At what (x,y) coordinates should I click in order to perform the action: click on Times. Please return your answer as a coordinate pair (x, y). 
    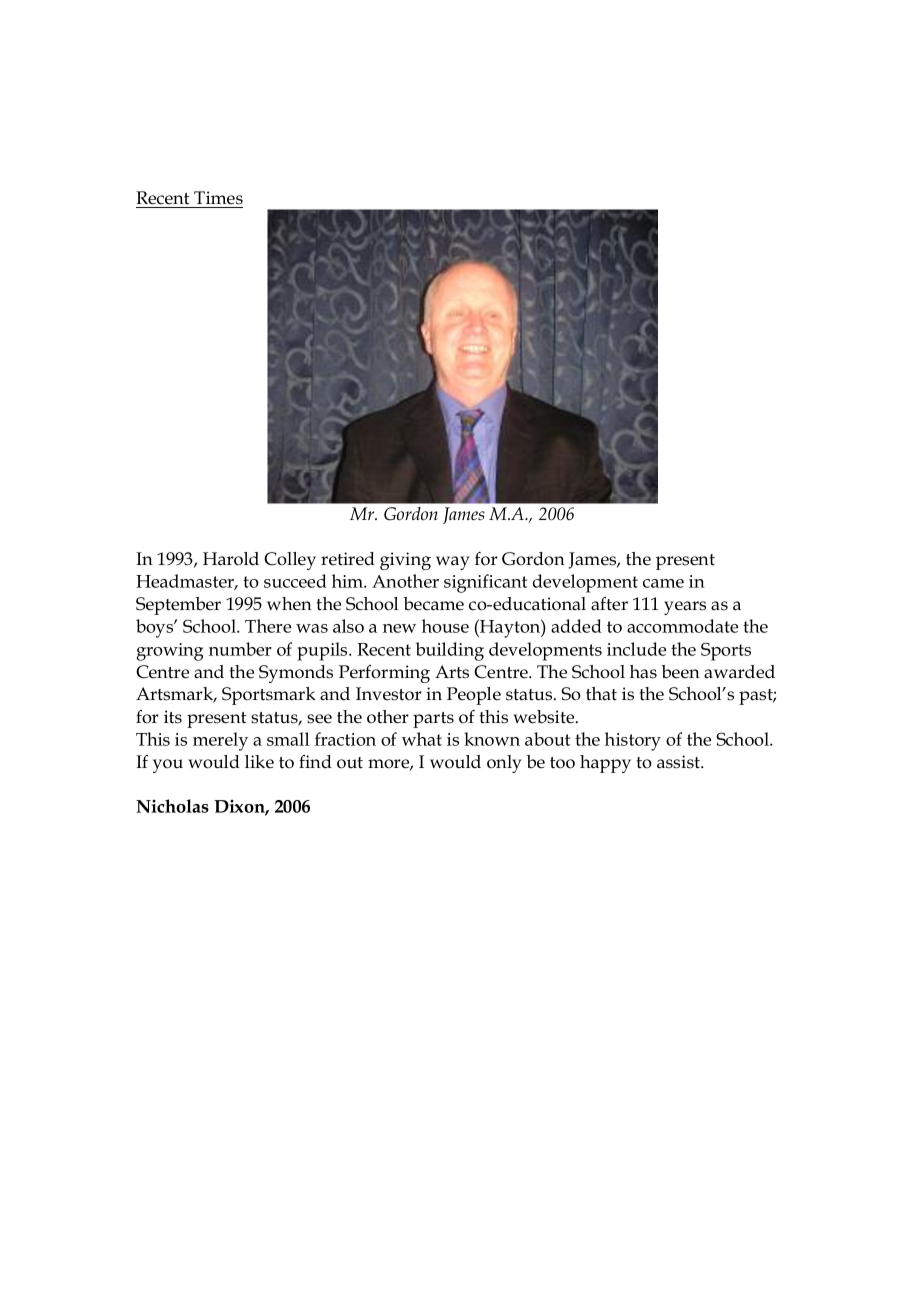
    Looking at the image, I should click on (218, 198).
